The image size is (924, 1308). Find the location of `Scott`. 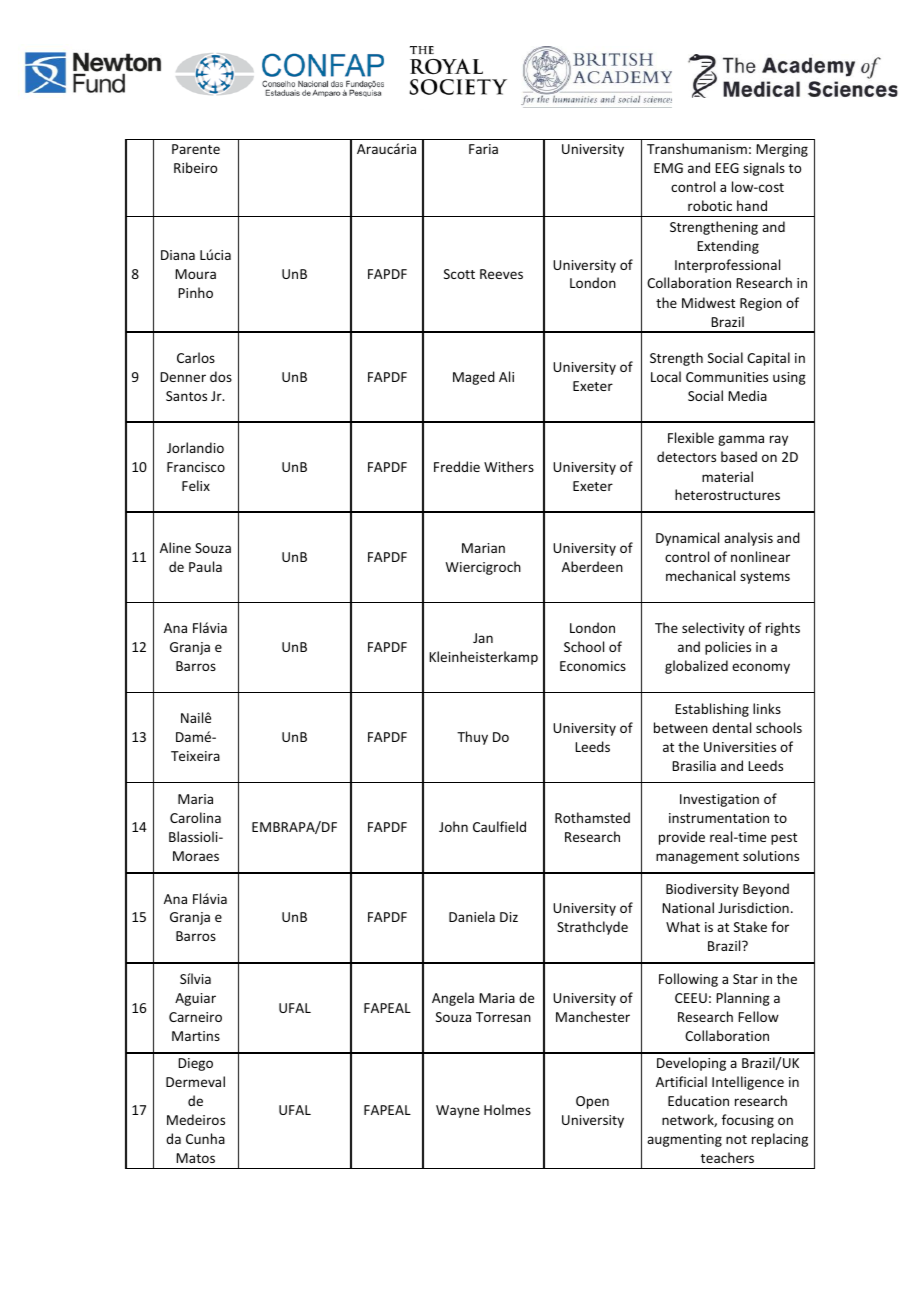

Scott is located at coordinates (459, 274).
